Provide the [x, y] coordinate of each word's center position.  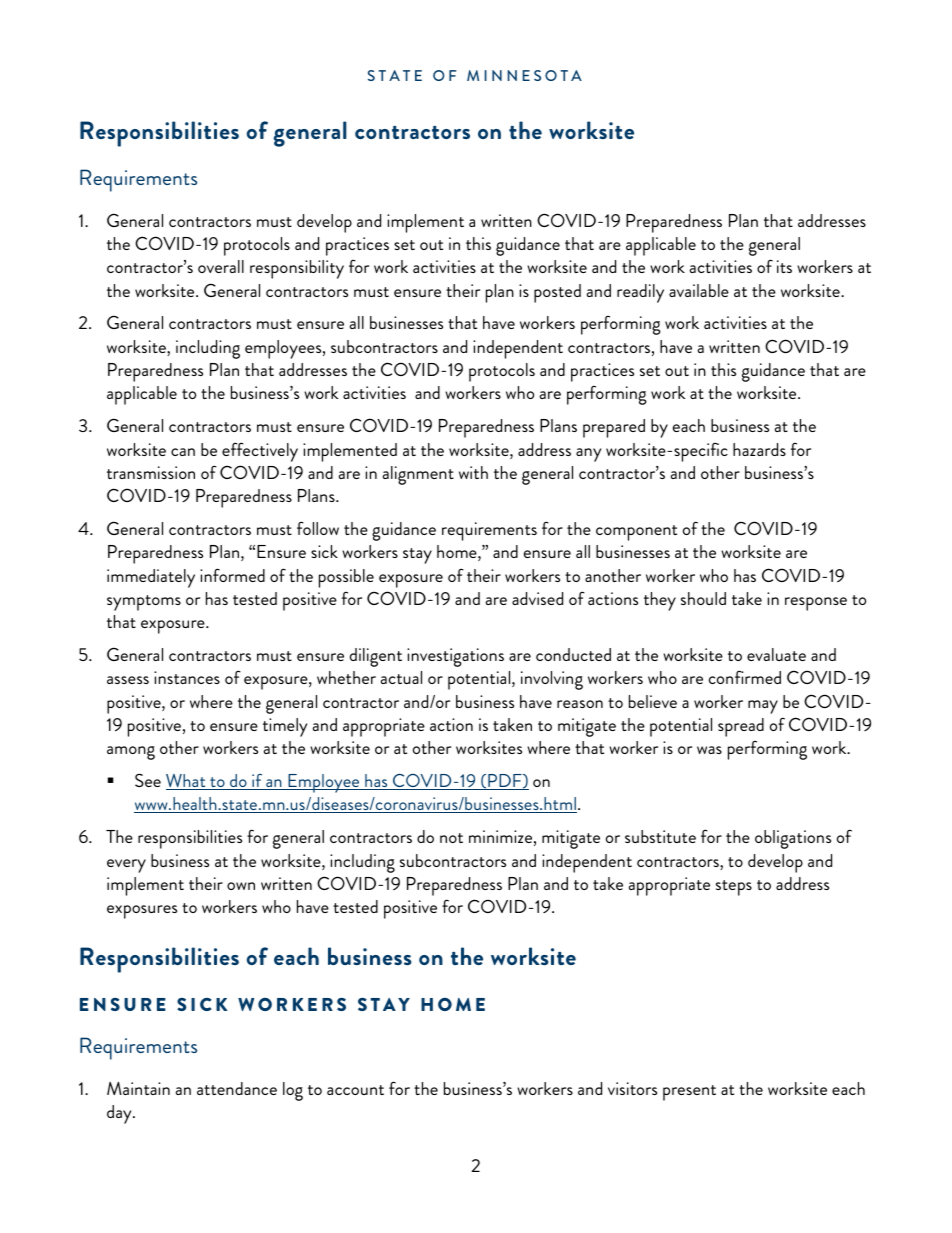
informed [232, 575]
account [355, 1090]
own [241, 886]
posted [557, 293]
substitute [660, 836]
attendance [237, 1088]
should [703, 598]
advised [537, 598]
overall [221, 266]
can [183, 452]
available [699, 290]
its [784, 266]
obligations [793, 839]
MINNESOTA [524, 75]
